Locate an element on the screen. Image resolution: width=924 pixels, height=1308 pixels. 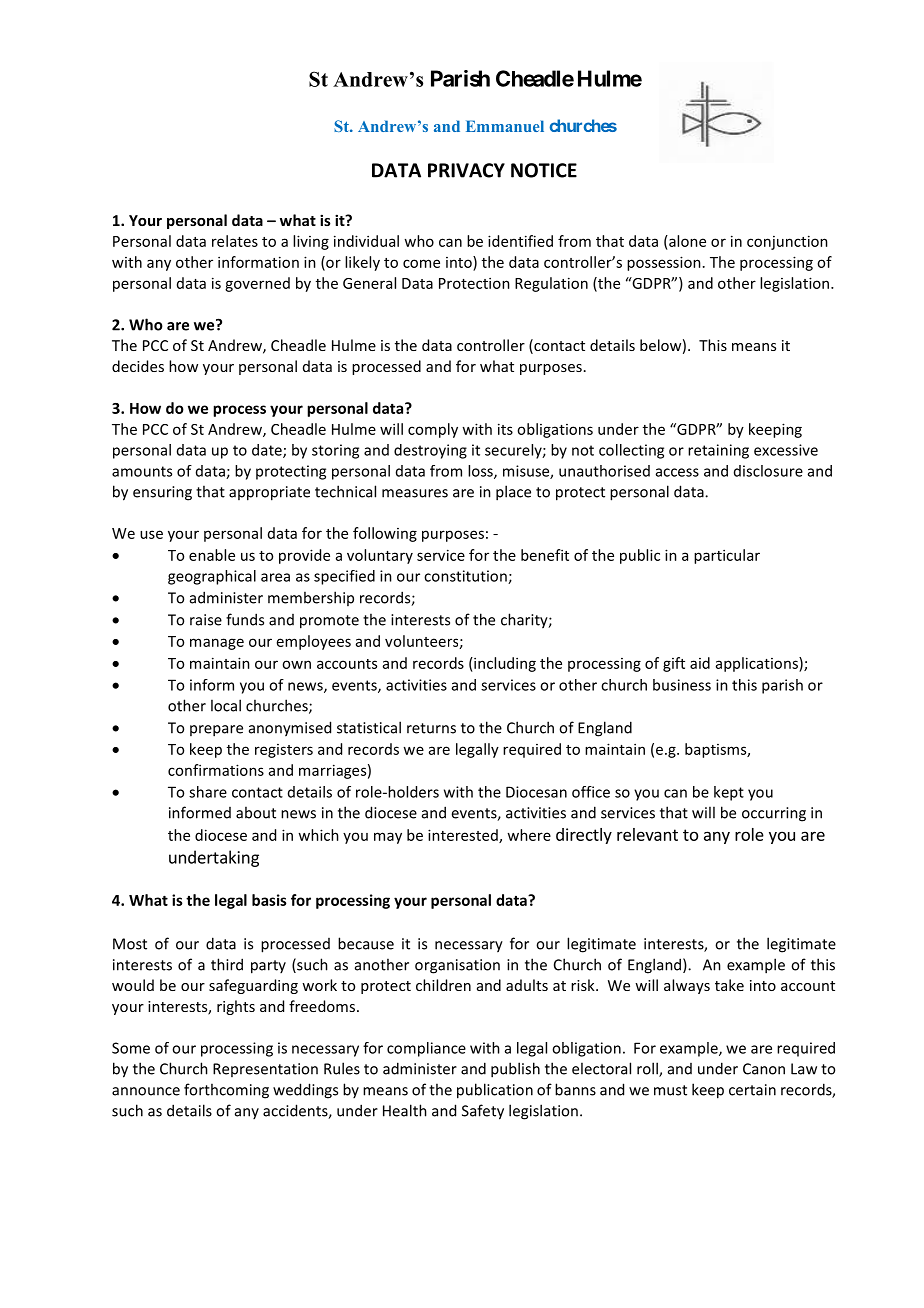
raise is located at coordinates (206, 620).
